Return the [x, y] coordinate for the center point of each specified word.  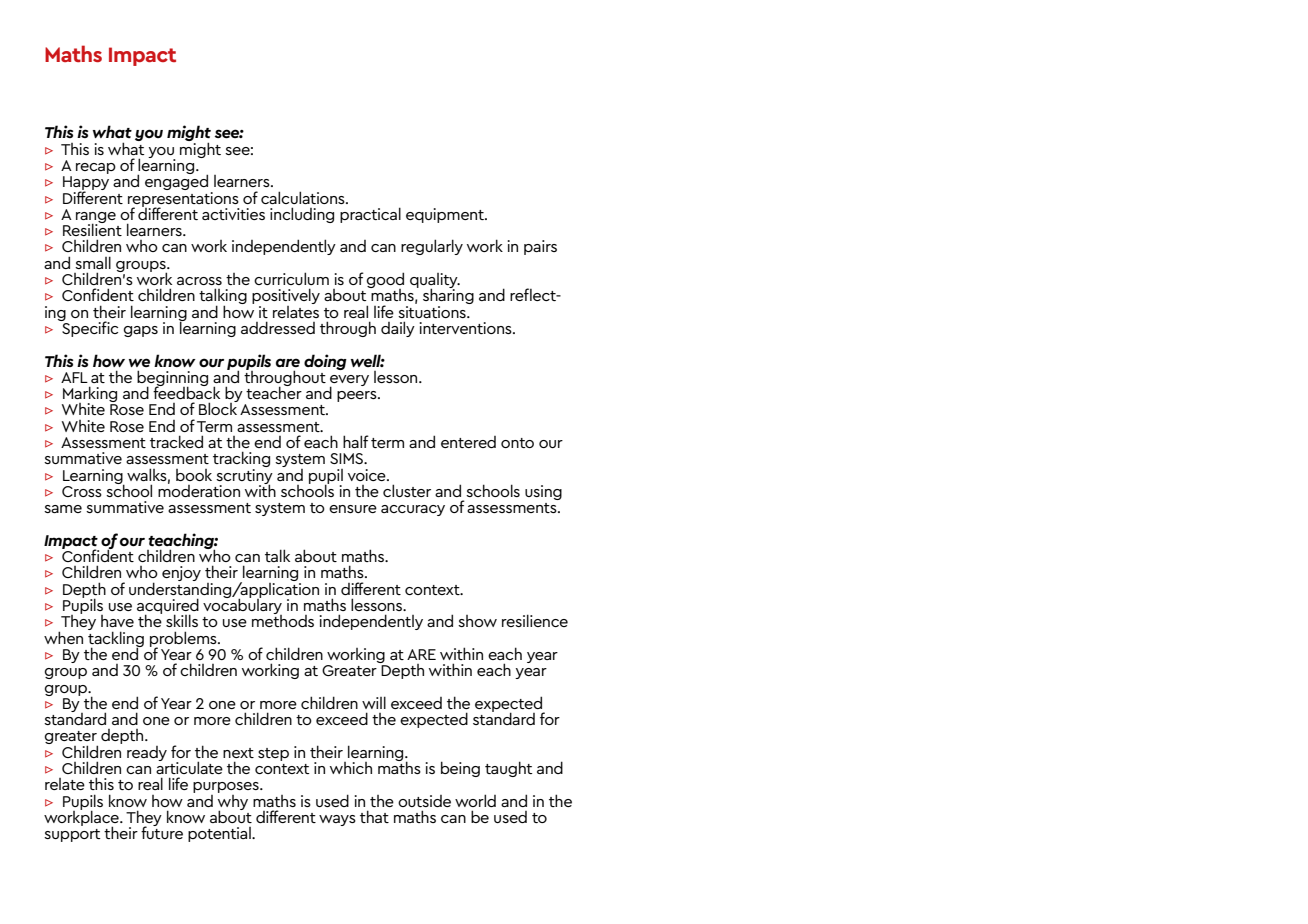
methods [283, 620]
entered [468, 442]
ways [337, 820]
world [475, 800]
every [349, 381]
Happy [86, 184]
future [162, 831]
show [477, 621]
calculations [304, 197]
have [117, 621]
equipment [446, 215]
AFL [74, 377]
